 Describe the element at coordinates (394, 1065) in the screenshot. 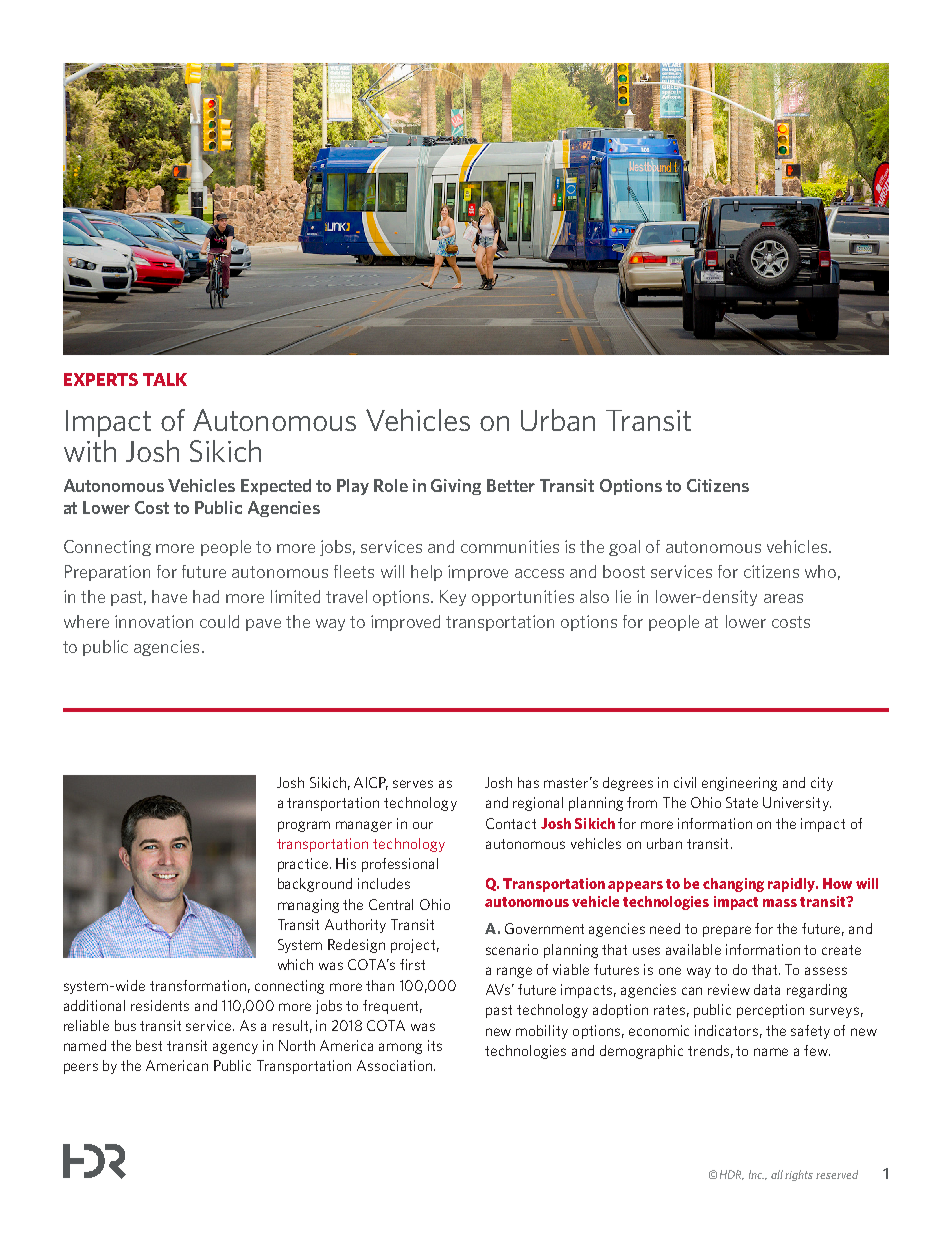

I see `Association` at that location.
